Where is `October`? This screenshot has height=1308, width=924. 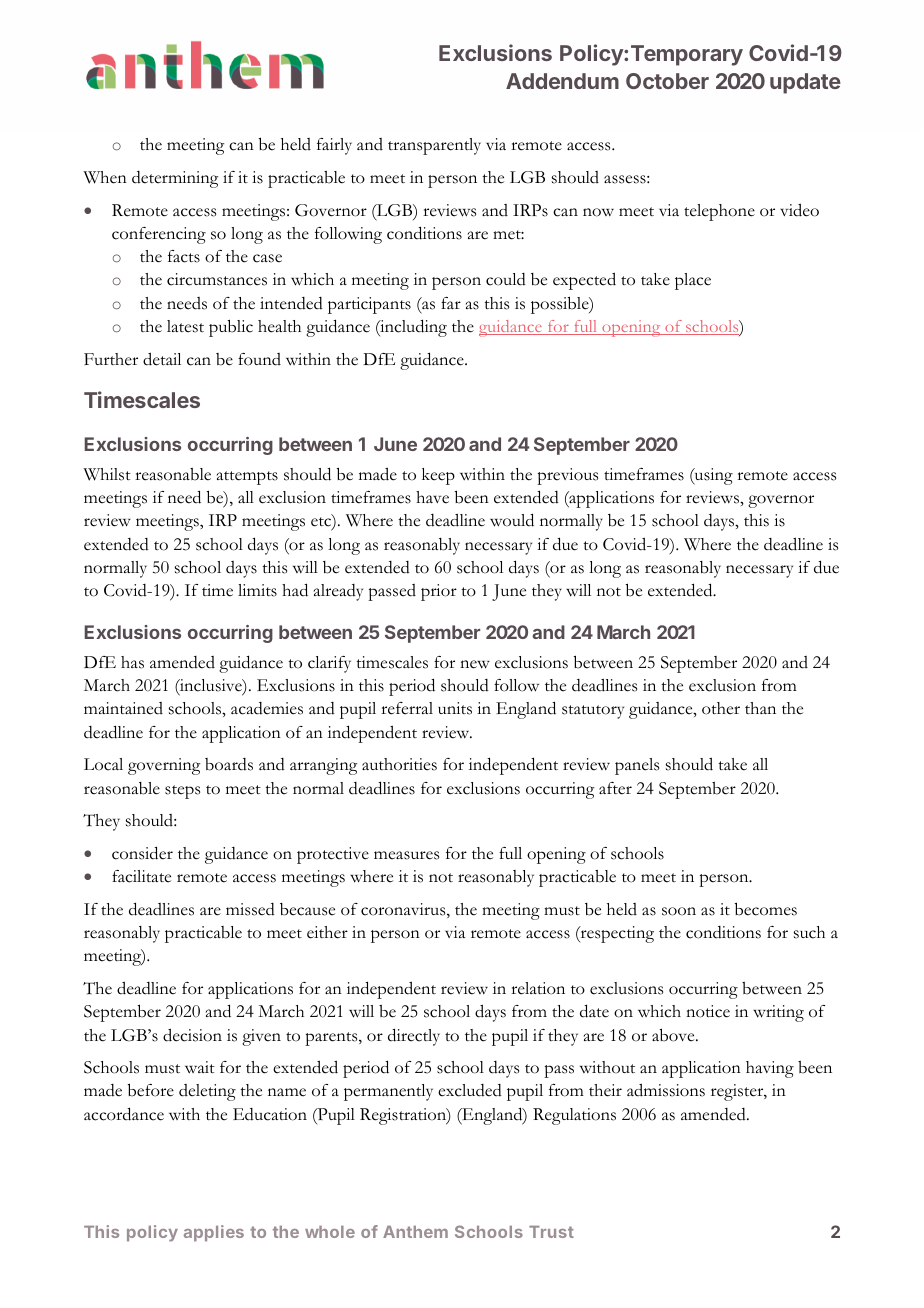 October is located at coordinates (667, 81).
